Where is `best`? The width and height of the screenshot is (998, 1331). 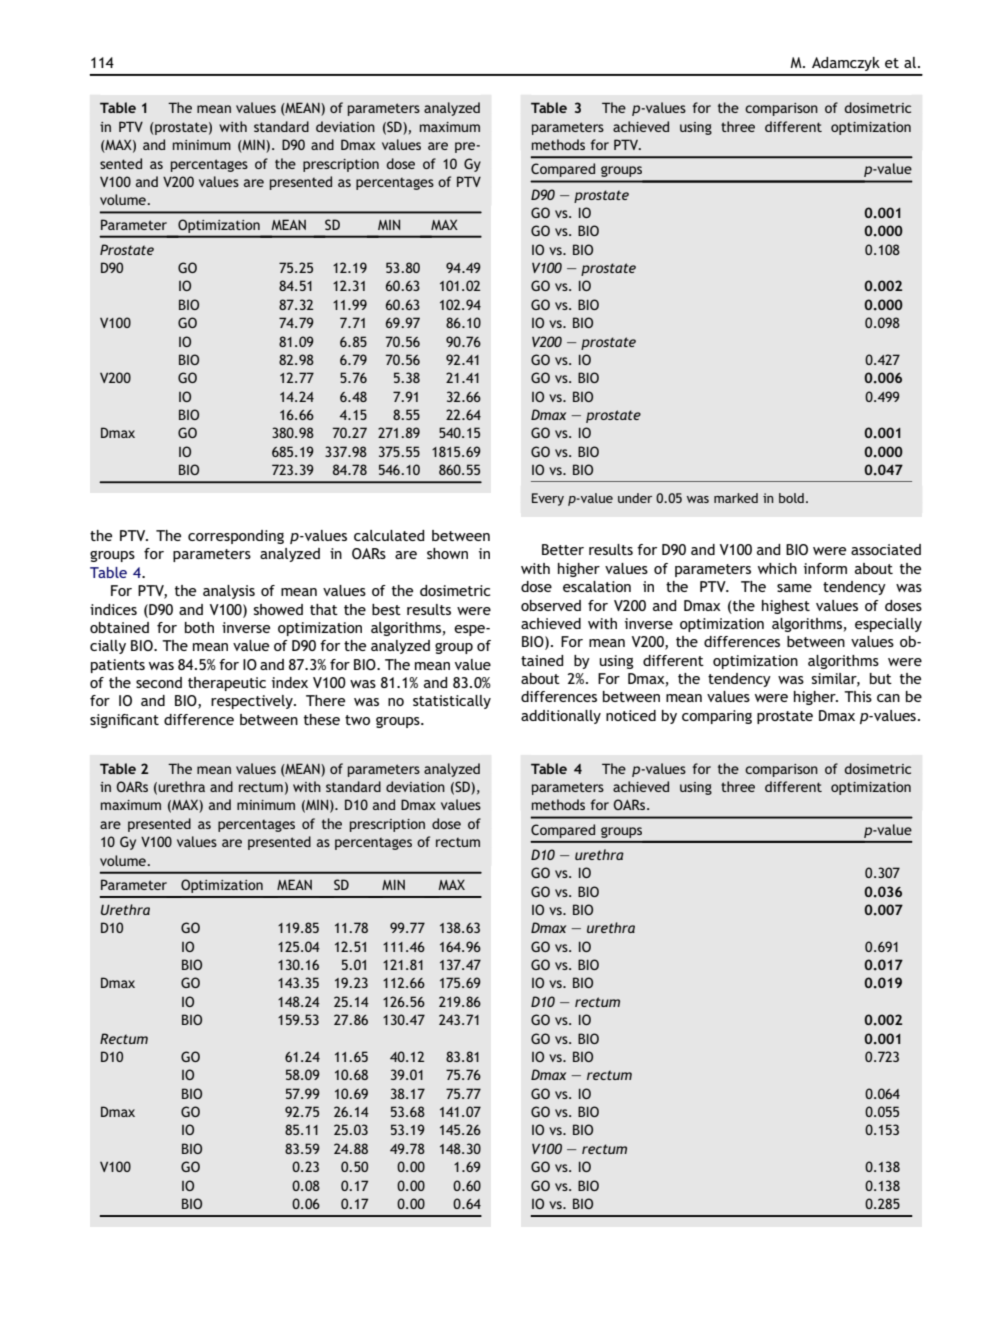
best is located at coordinates (386, 609).
